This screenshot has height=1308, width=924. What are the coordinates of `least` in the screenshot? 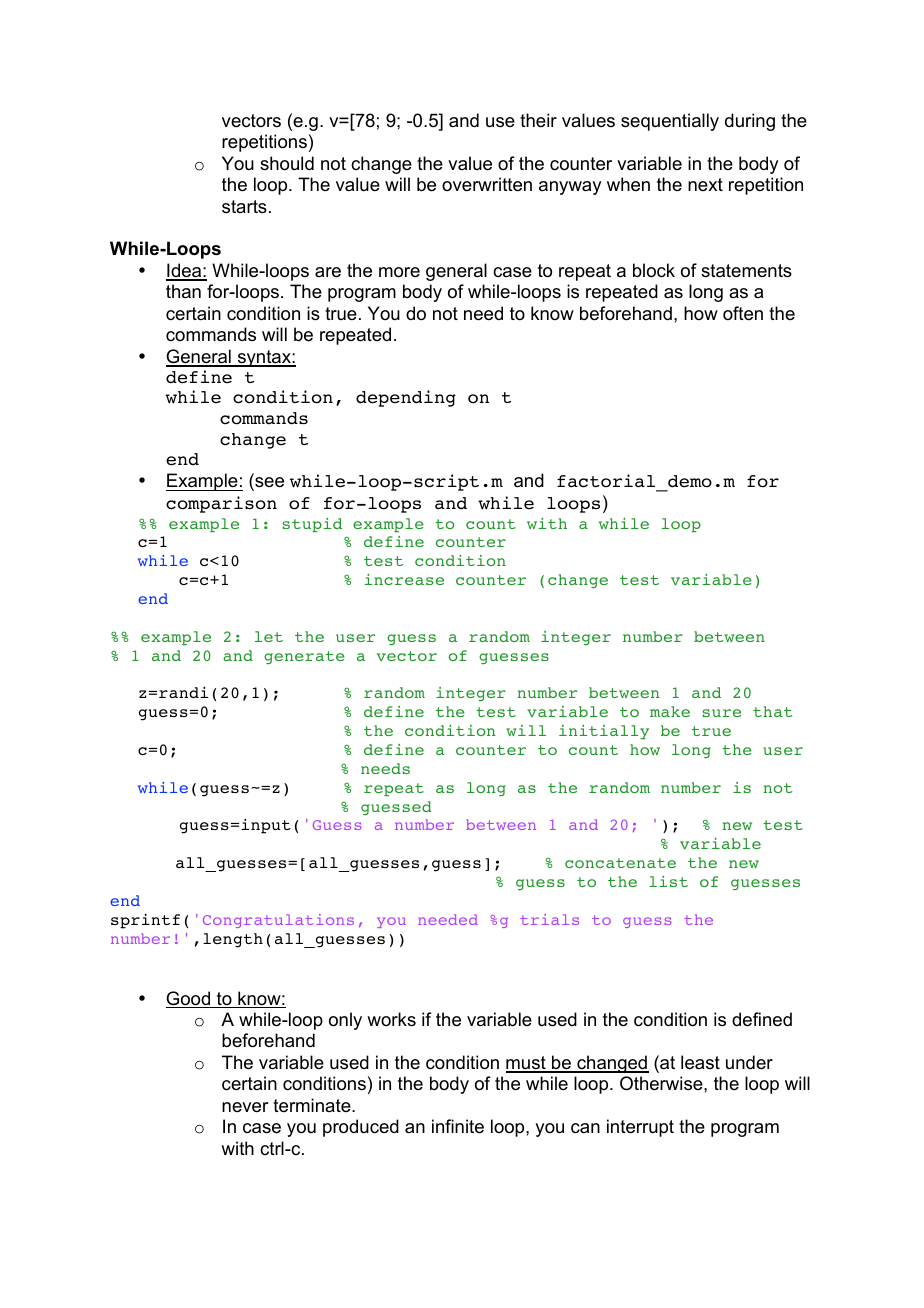 It's located at (700, 1062).
